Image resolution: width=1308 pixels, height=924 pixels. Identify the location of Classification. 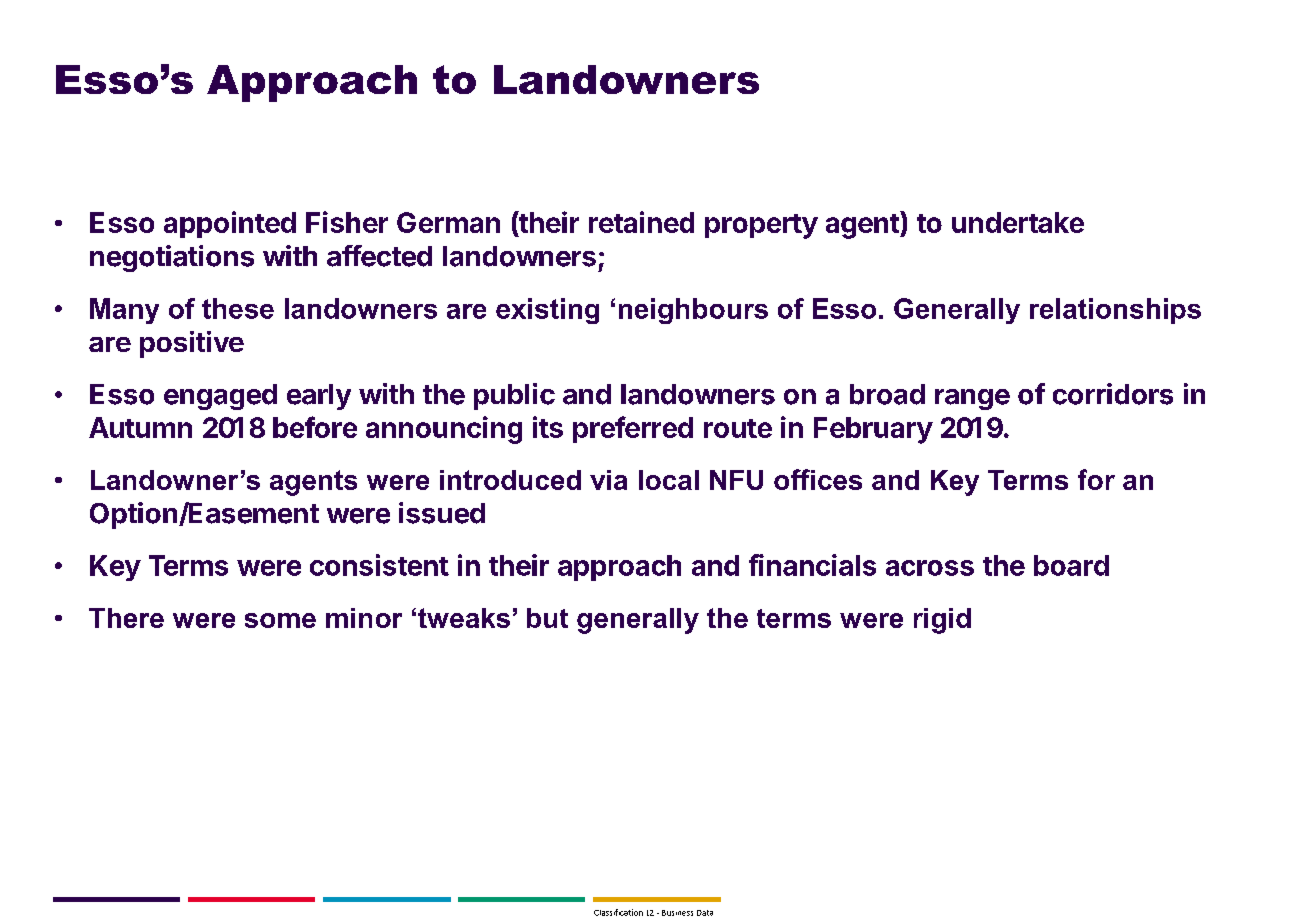
(618, 912).
